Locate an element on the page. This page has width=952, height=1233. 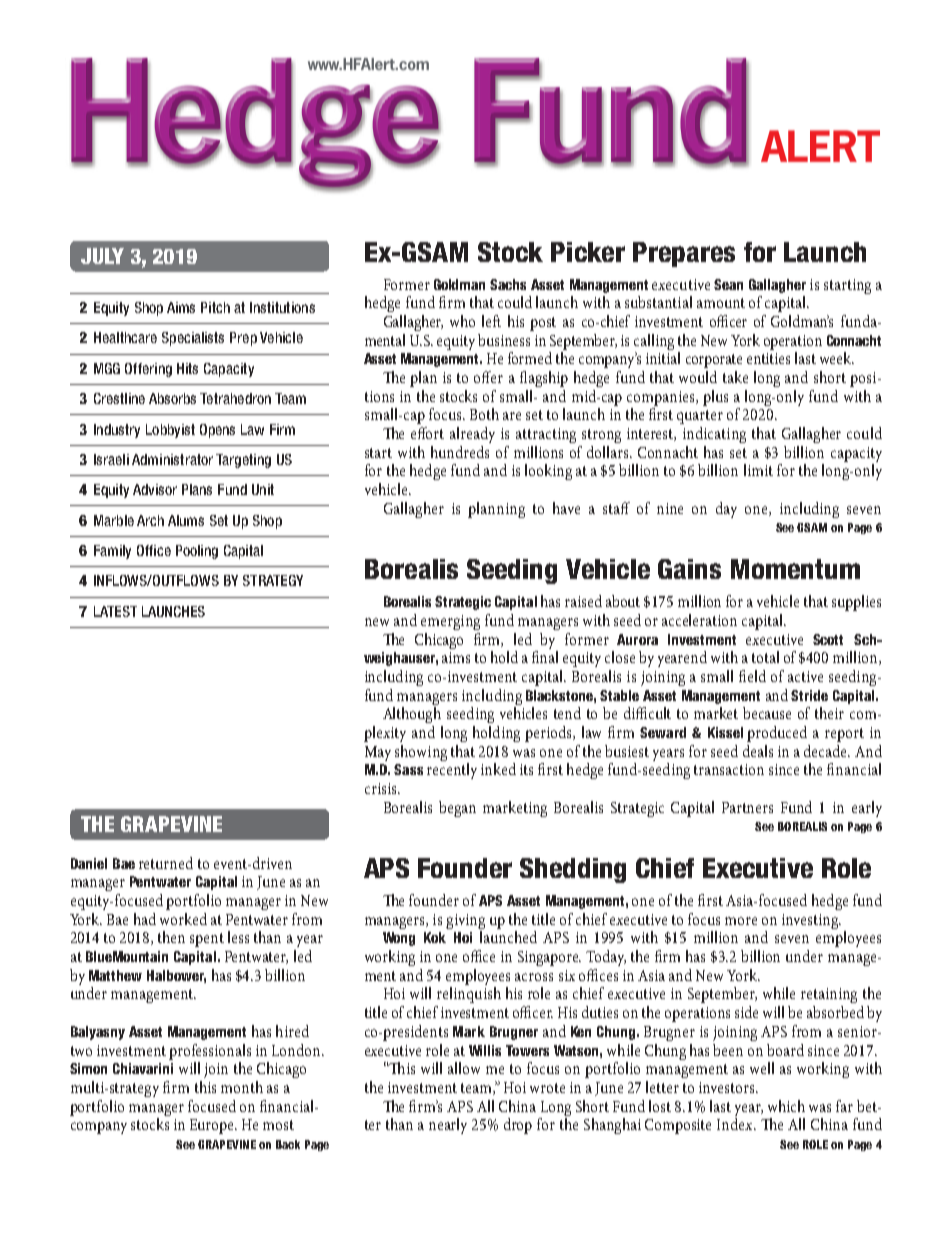
Sachs is located at coordinates (508, 284).
